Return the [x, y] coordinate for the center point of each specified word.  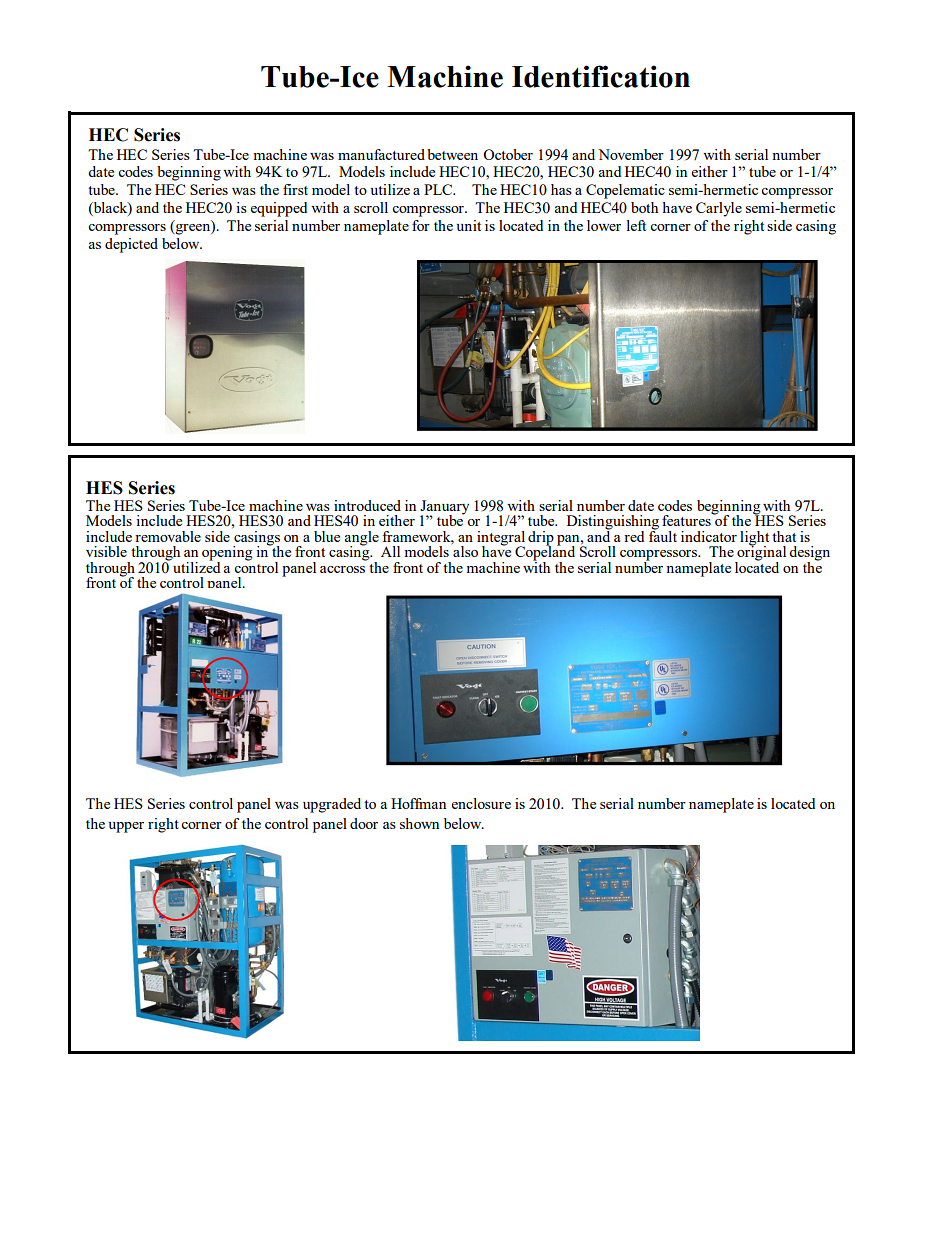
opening [227, 554]
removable [168, 536]
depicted [131, 245]
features [687, 519]
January [444, 508]
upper [126, 827]
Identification [601, 76]
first [295, 189]
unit [469, 225]
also [464, 550]
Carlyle [719, 209]
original [760, 553]
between [452, 154]
